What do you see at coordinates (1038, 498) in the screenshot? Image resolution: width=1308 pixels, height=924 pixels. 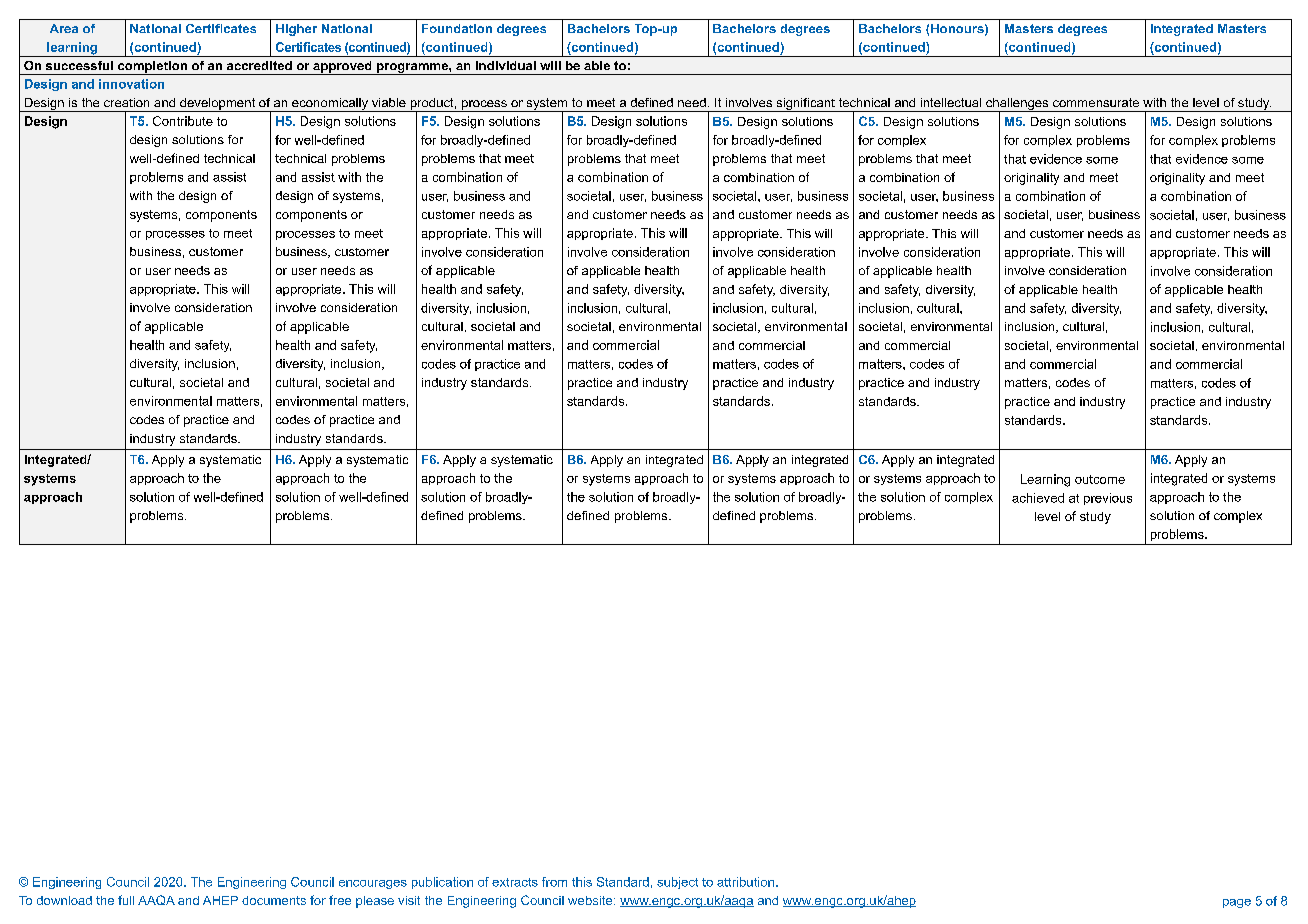 I see `achieved` at bounding box center [1038, 498].
